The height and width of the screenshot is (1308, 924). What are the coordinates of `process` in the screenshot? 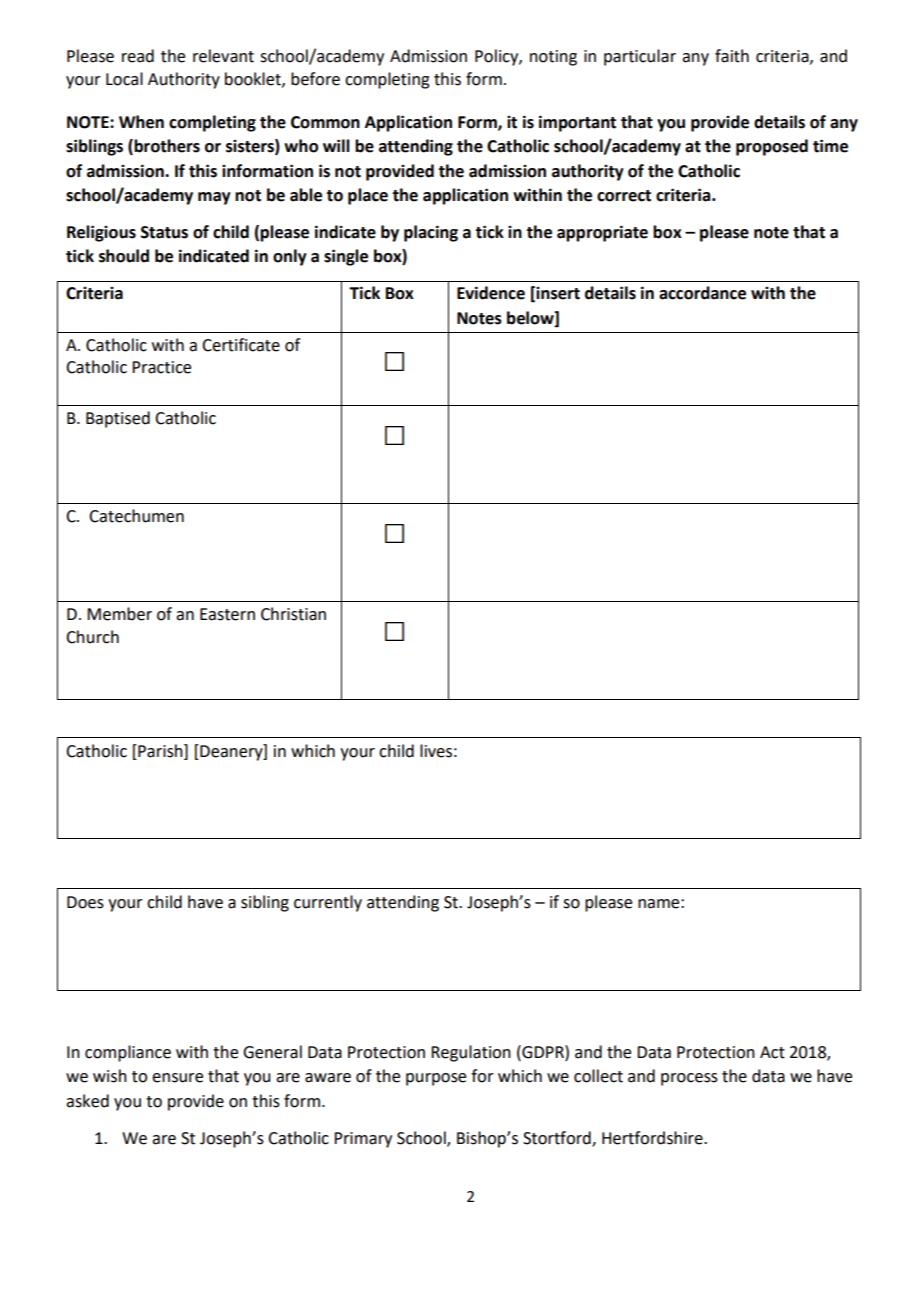 It's located at (689, 1079).
